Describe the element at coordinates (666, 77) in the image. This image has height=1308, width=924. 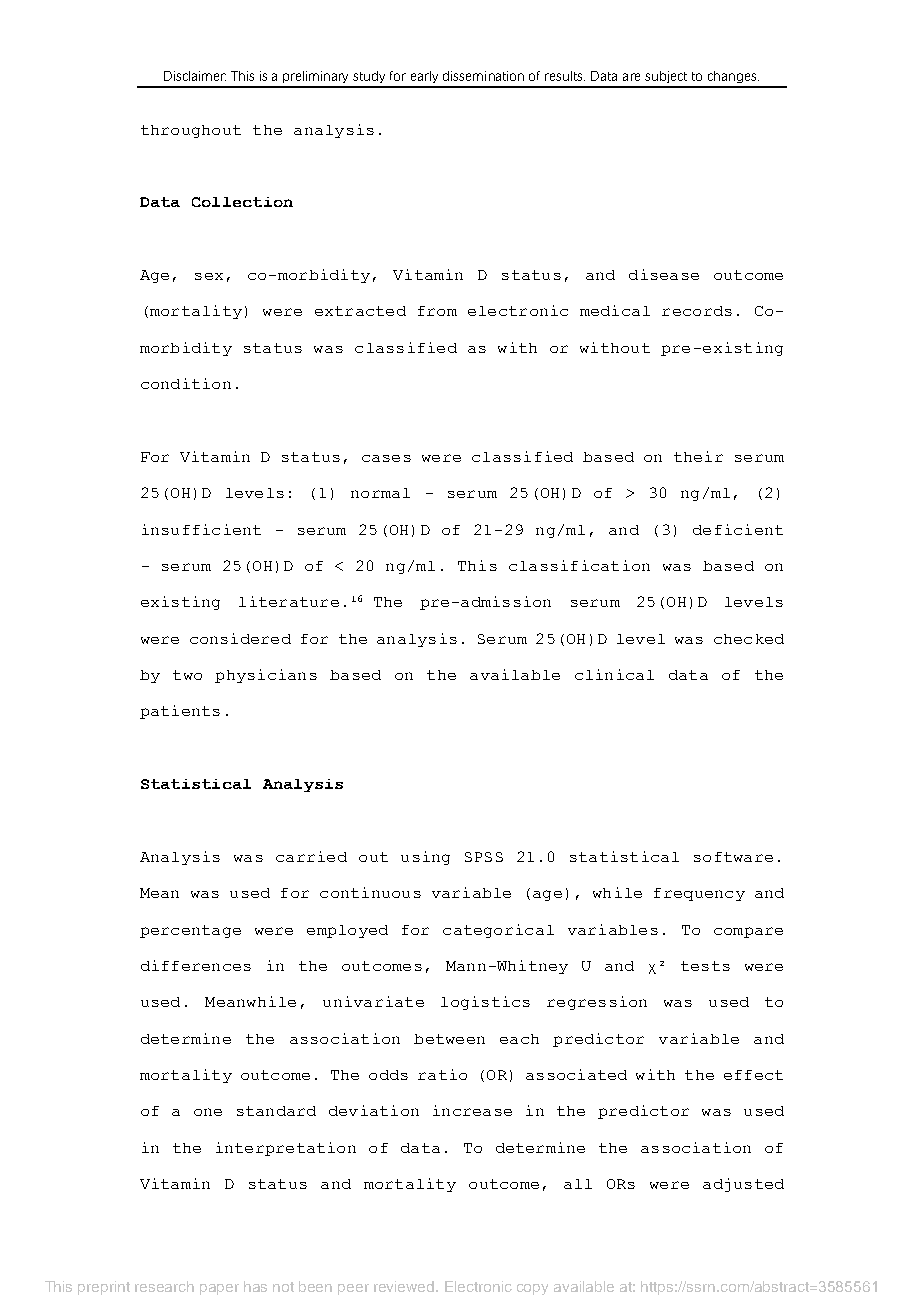
I see `subject` at that location.
